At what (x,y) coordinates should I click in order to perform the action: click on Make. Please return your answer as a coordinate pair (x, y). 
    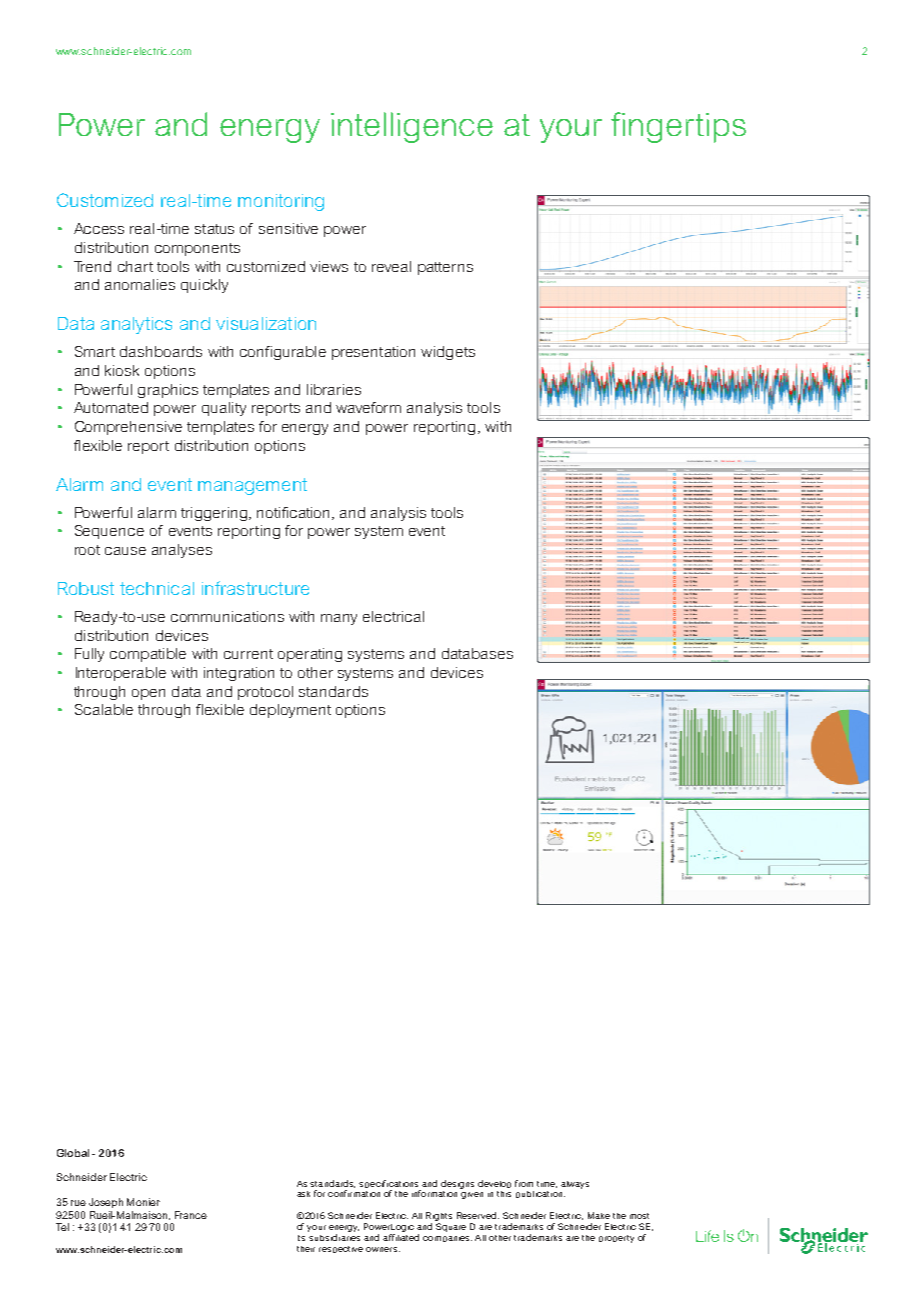
    Looking at the image, I should click on (599, 1215).
